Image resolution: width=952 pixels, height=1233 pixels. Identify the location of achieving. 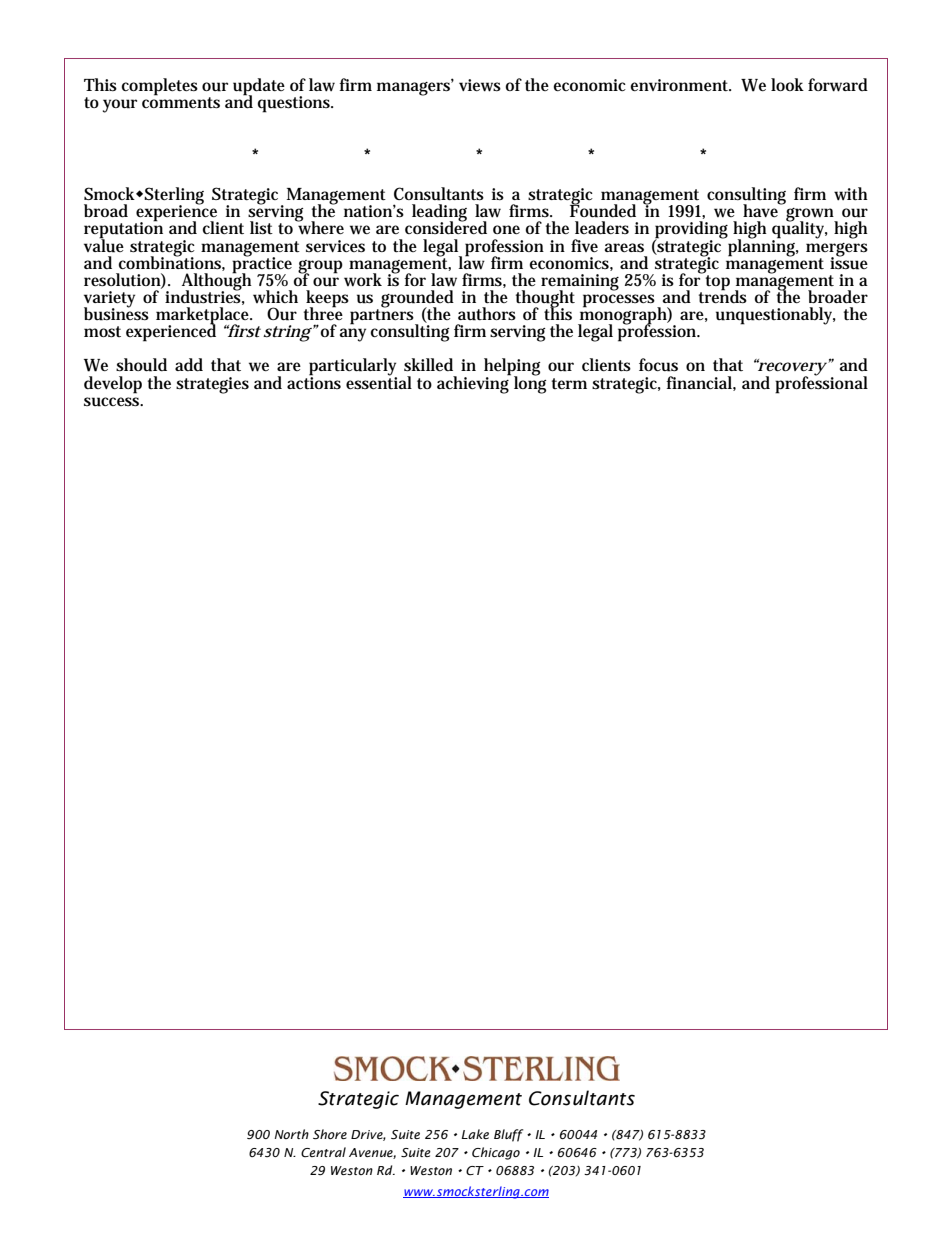
(474, 383).
